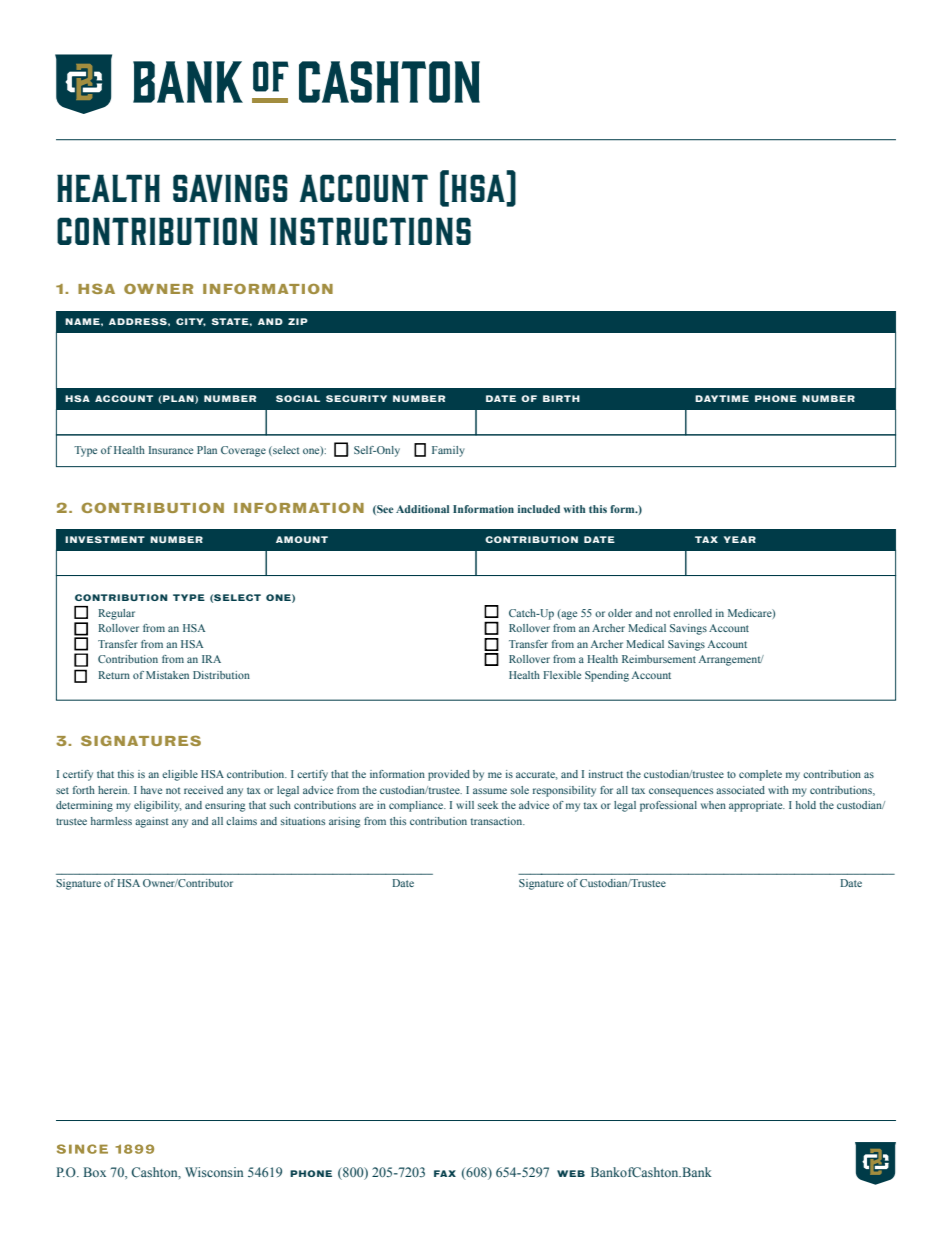 The image size is (952, 1233). Describe the element at coordinates (713, 805) in the document. I see `when` at that location.
